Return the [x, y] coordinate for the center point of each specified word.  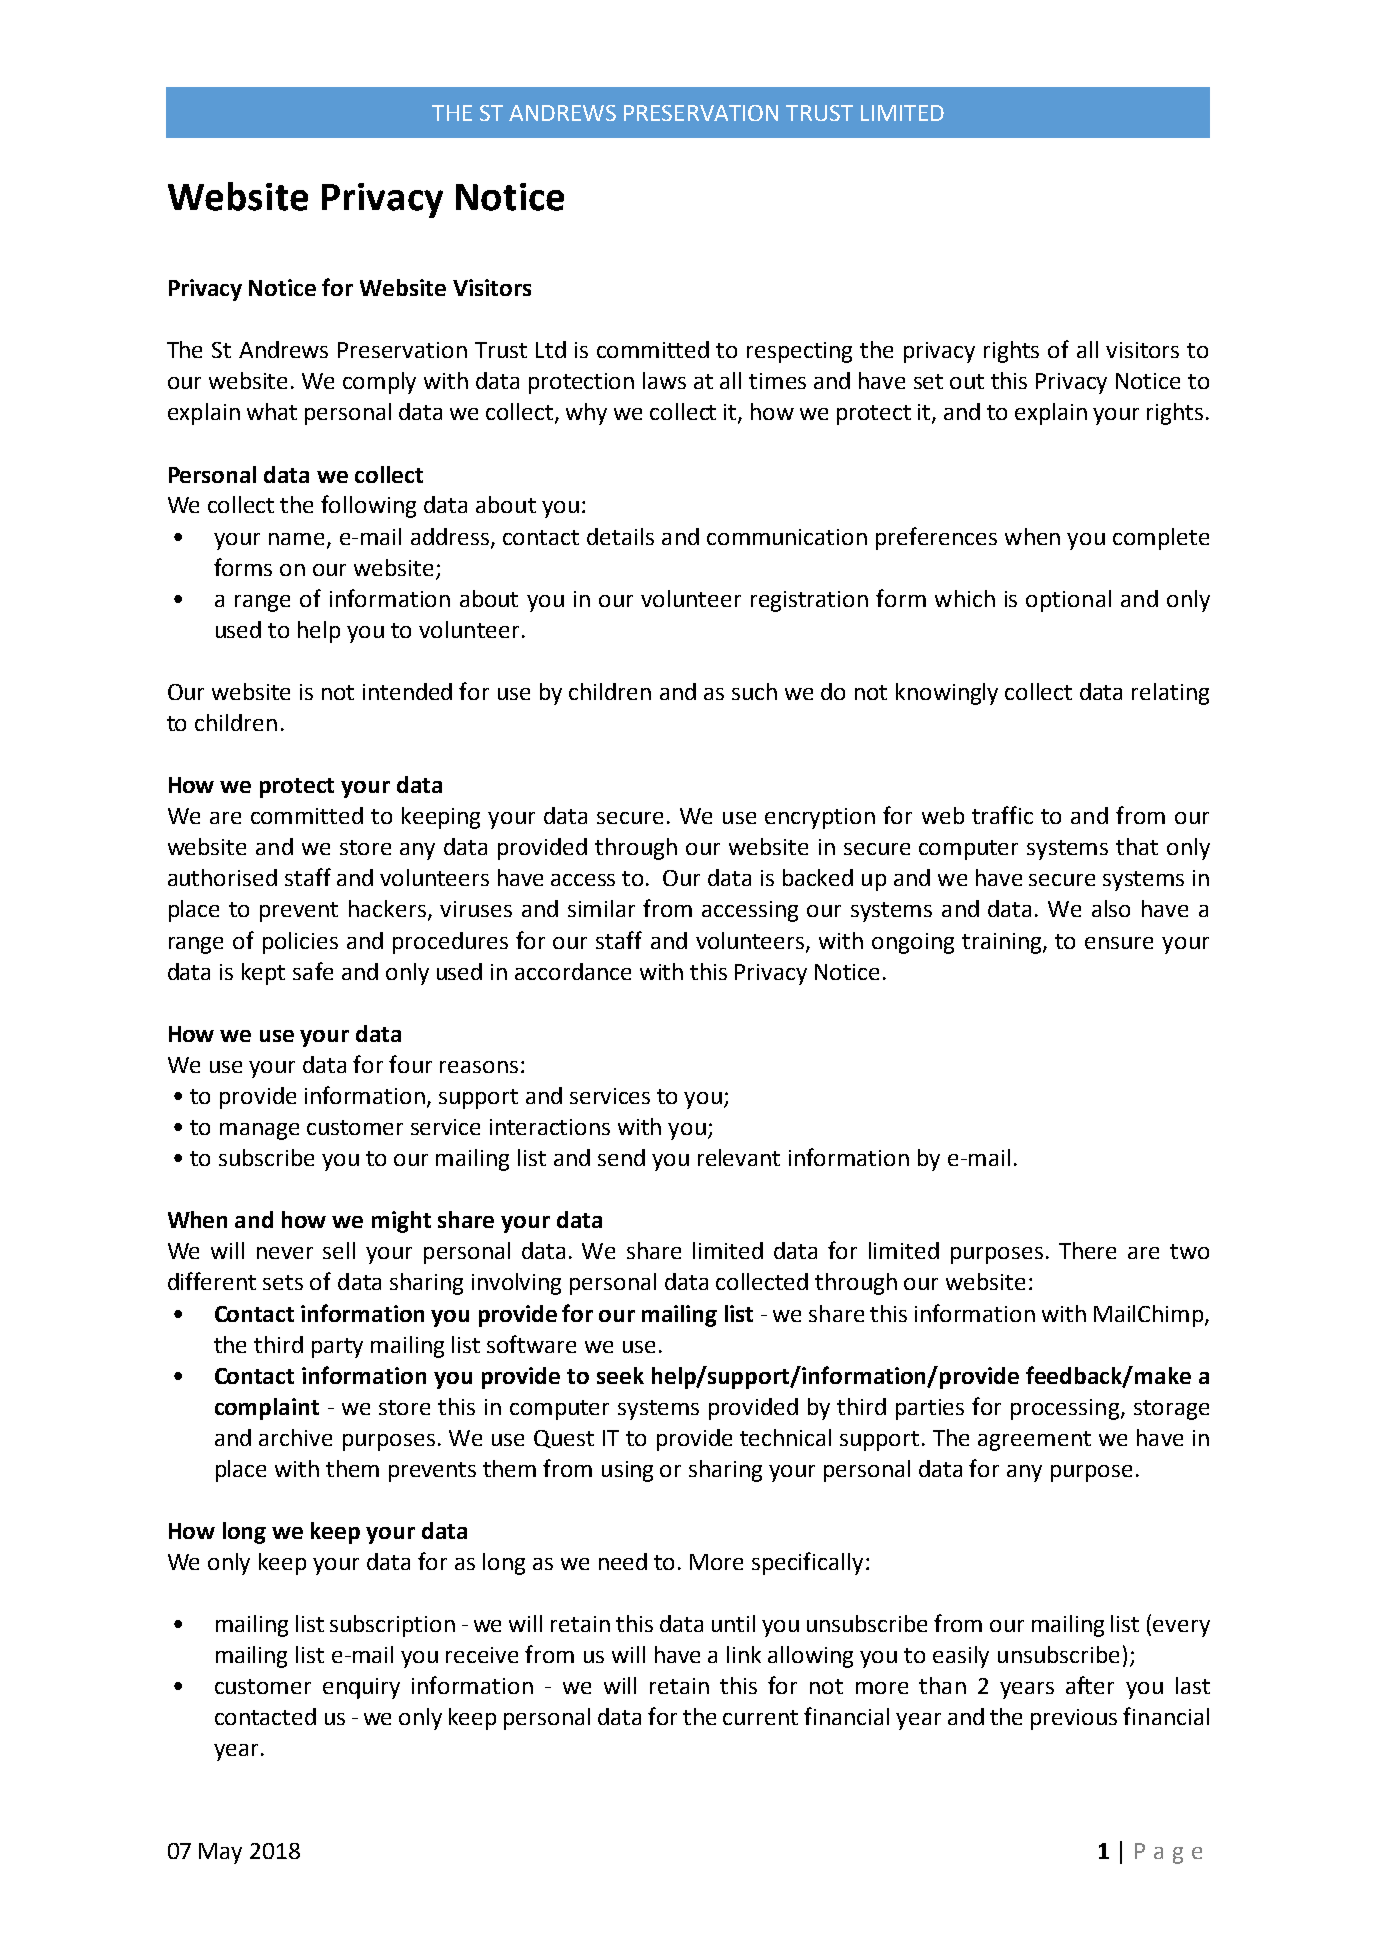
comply [379, 383]
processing [1065, 1409]
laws [664, 380]
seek [620, 1375]
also [1111, 908]
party [337, 1348]
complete [1161, 539]
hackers [389, 910]
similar [601, 908]
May [220, 1853]
